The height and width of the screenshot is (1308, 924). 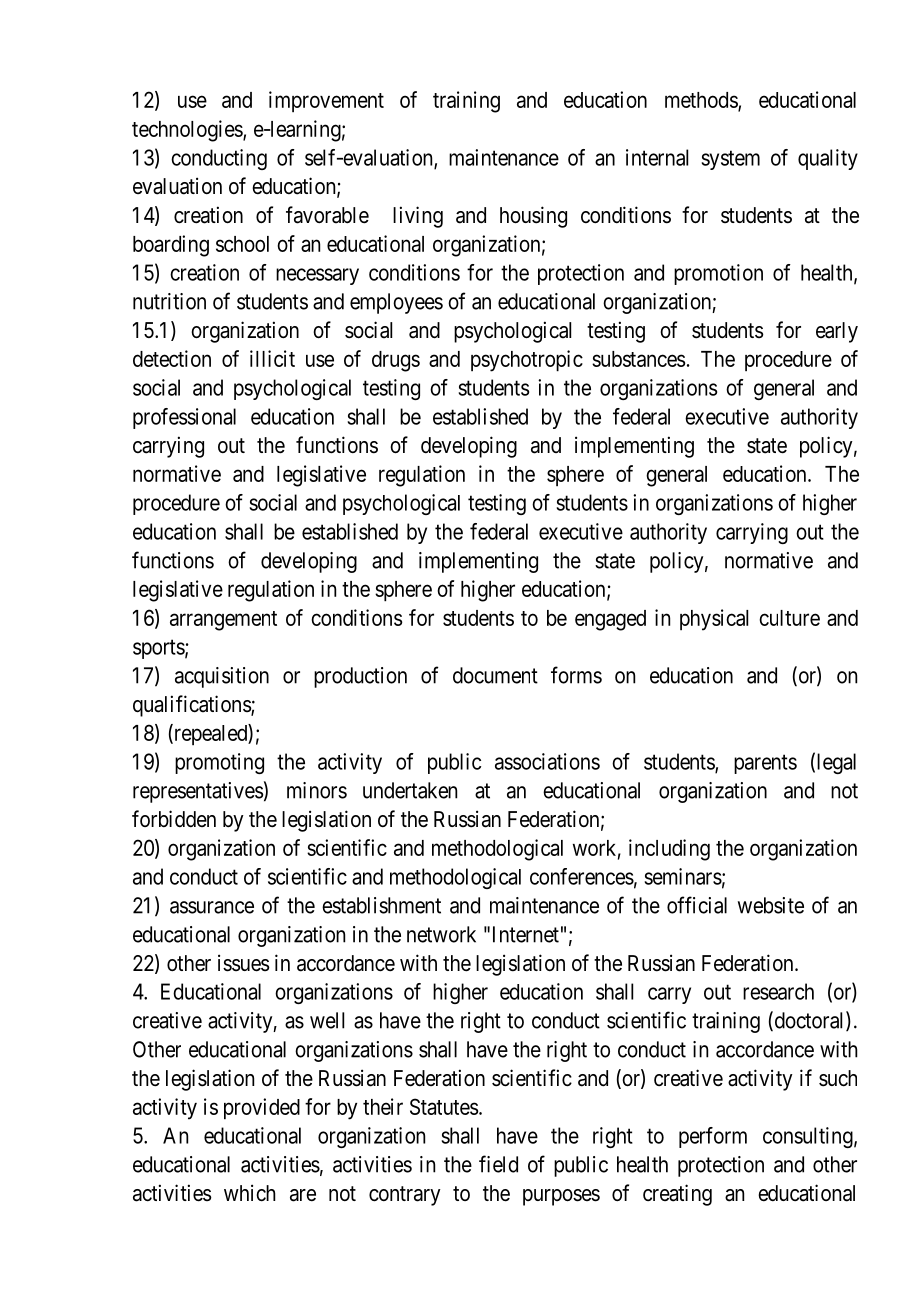 What do you see at coordinates (498, 1164) in the screenshot?
I see `field` at bounding box center [498, 1164].
